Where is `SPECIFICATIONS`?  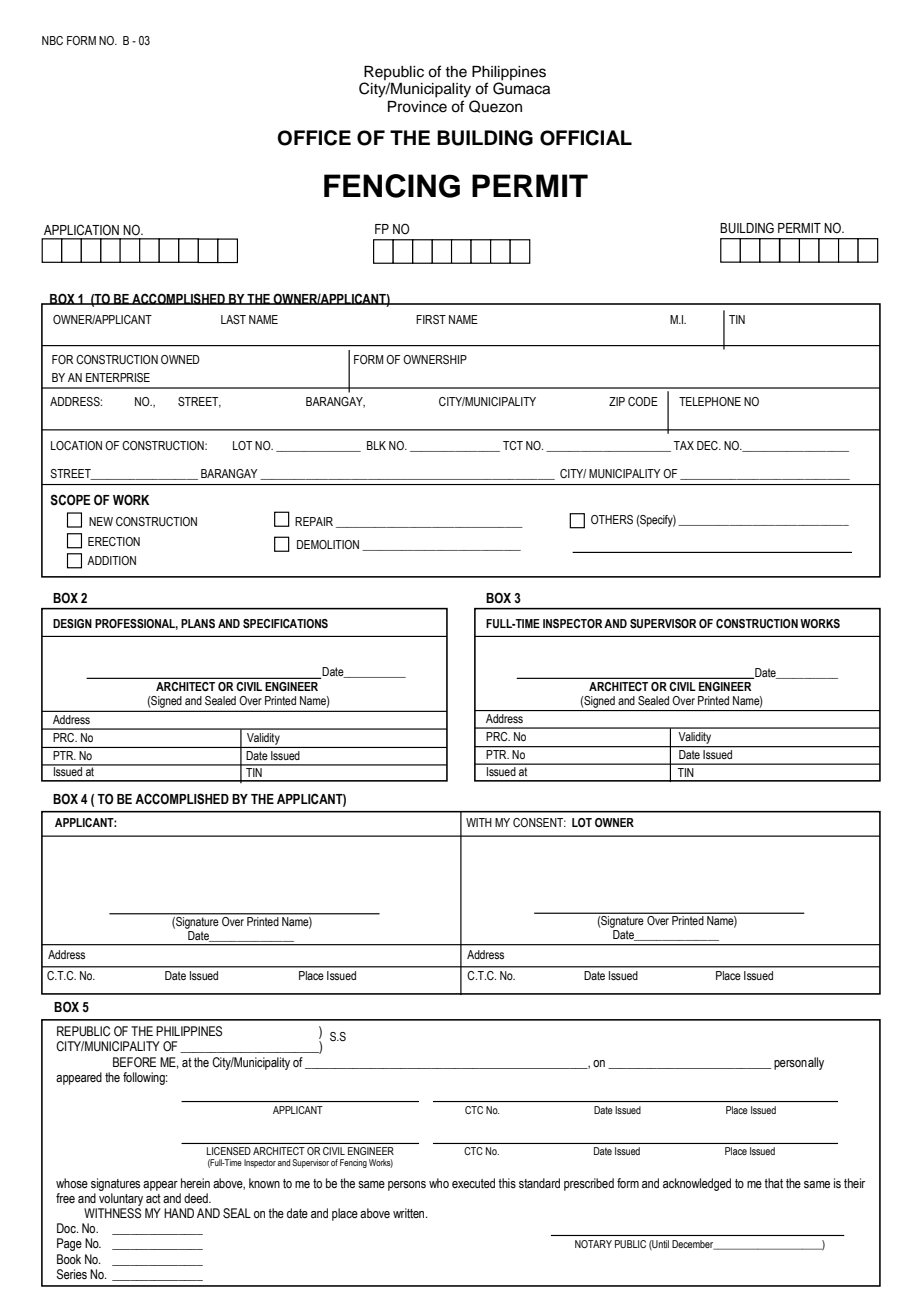
SPECIFICATIONS is located at coordinates (285, 623).
